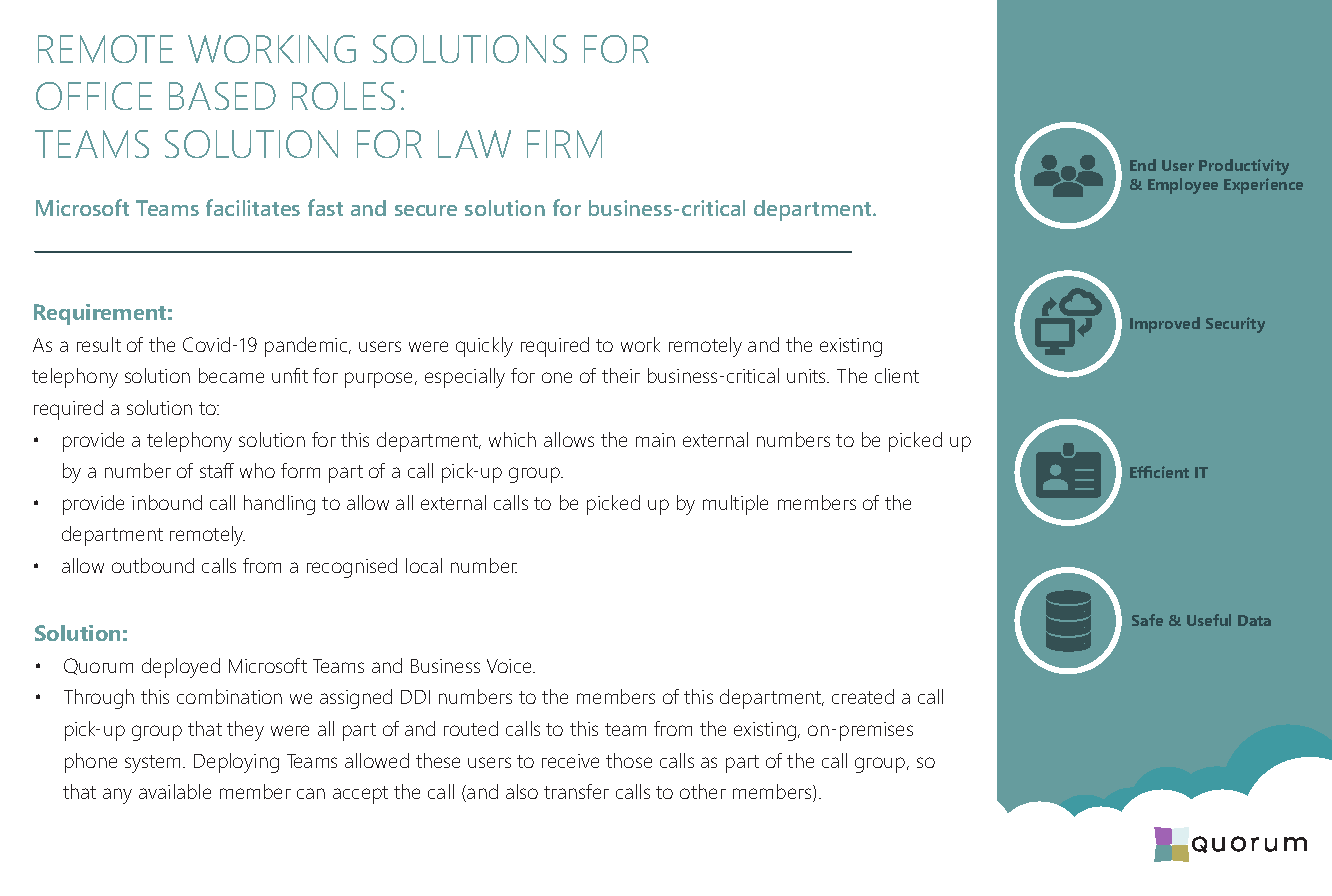 The width and height of the image is (1332, 896). I want to click on Deploying, so click(236, 763).
